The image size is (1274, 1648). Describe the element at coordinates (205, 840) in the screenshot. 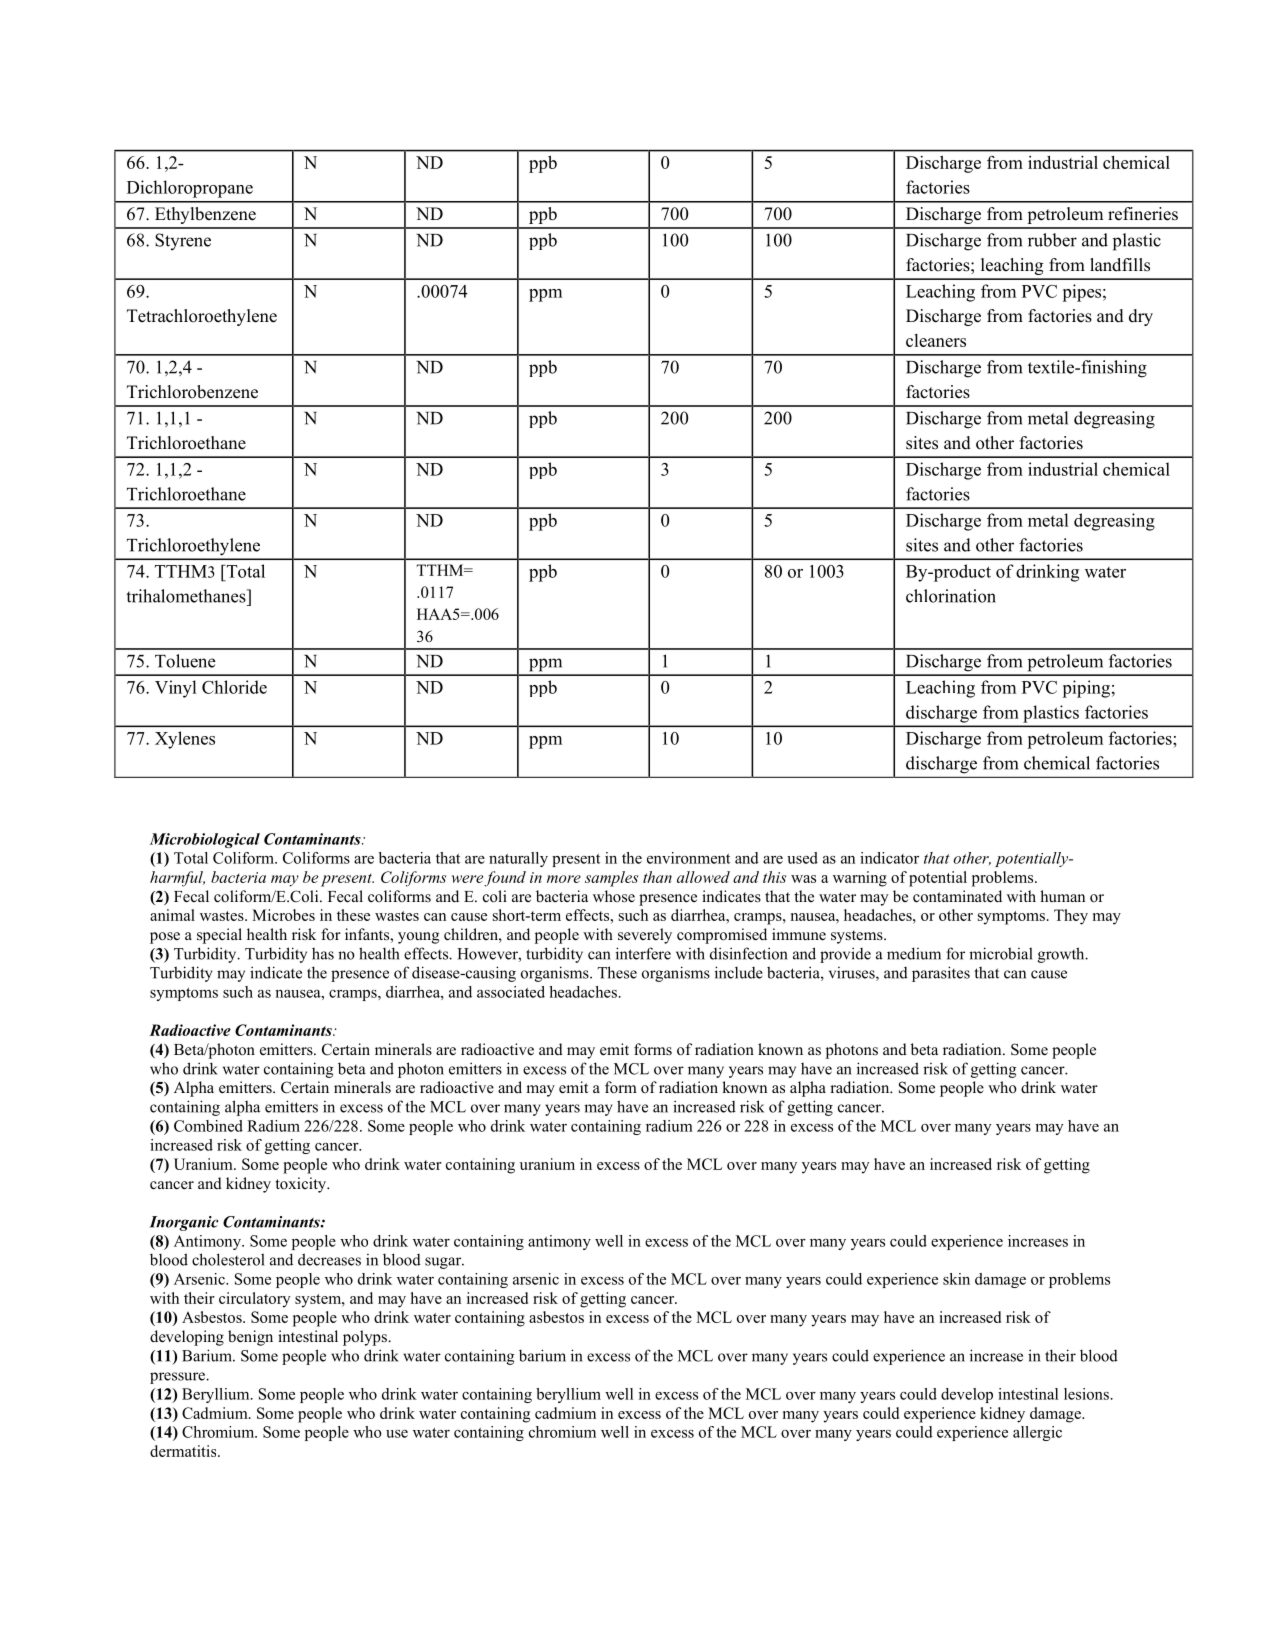

I see `Microbiological` at that location.
